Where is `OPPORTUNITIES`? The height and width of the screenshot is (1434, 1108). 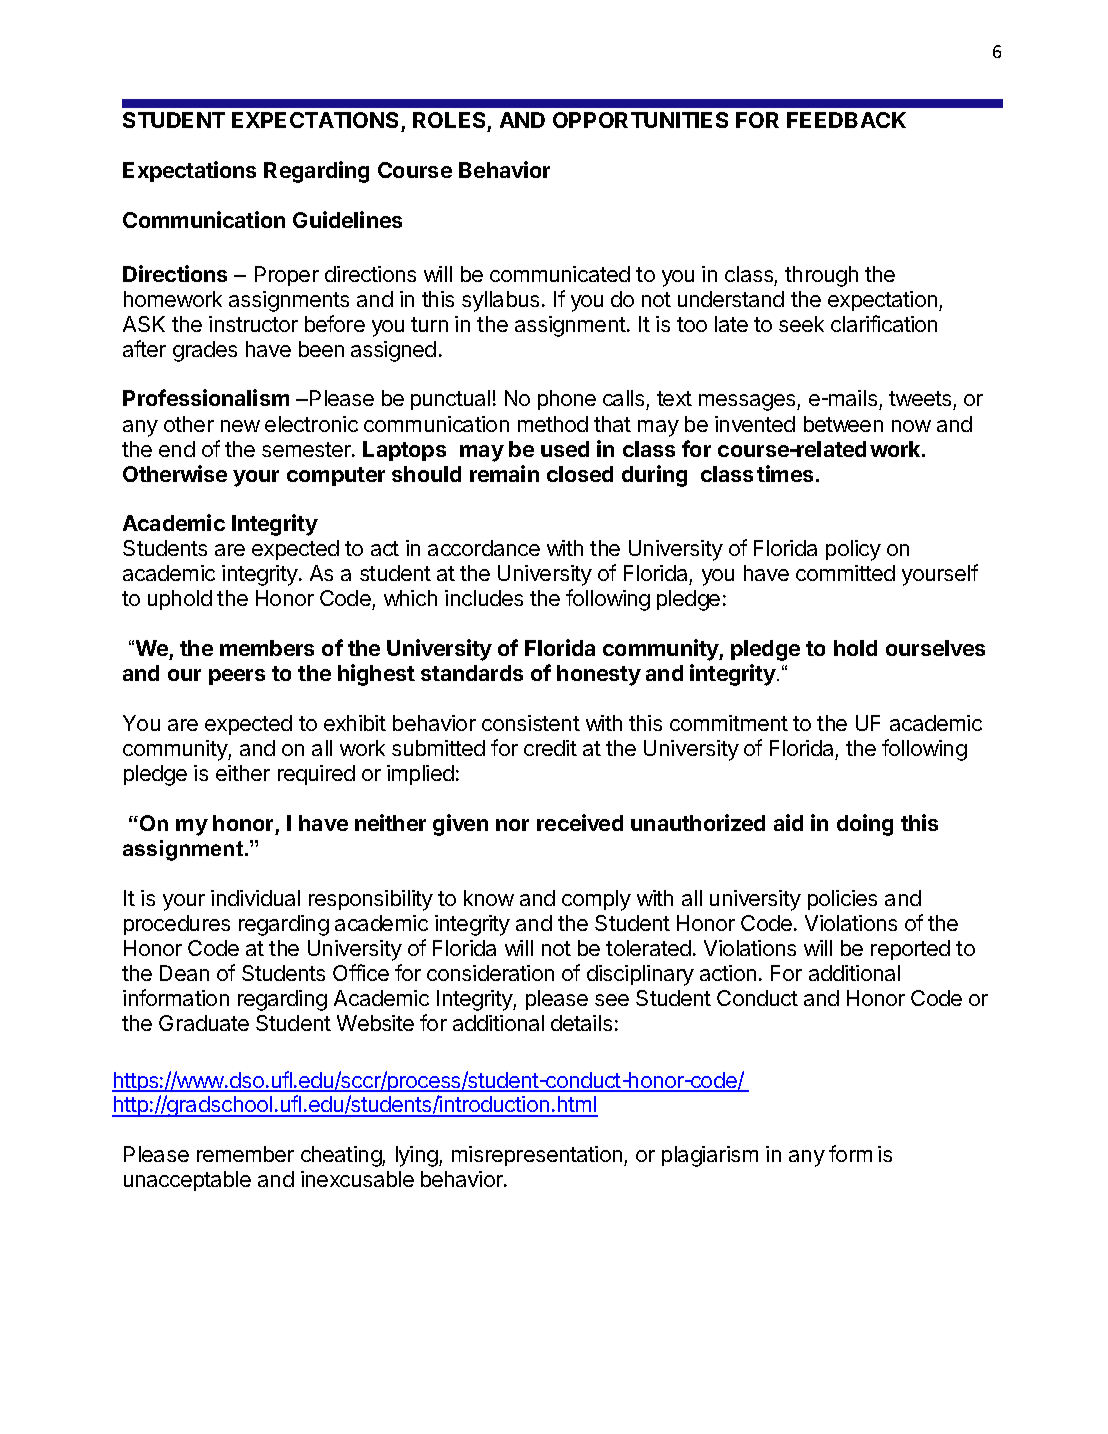 OPPORTUNITIES is located at coordinates (640, 120).
